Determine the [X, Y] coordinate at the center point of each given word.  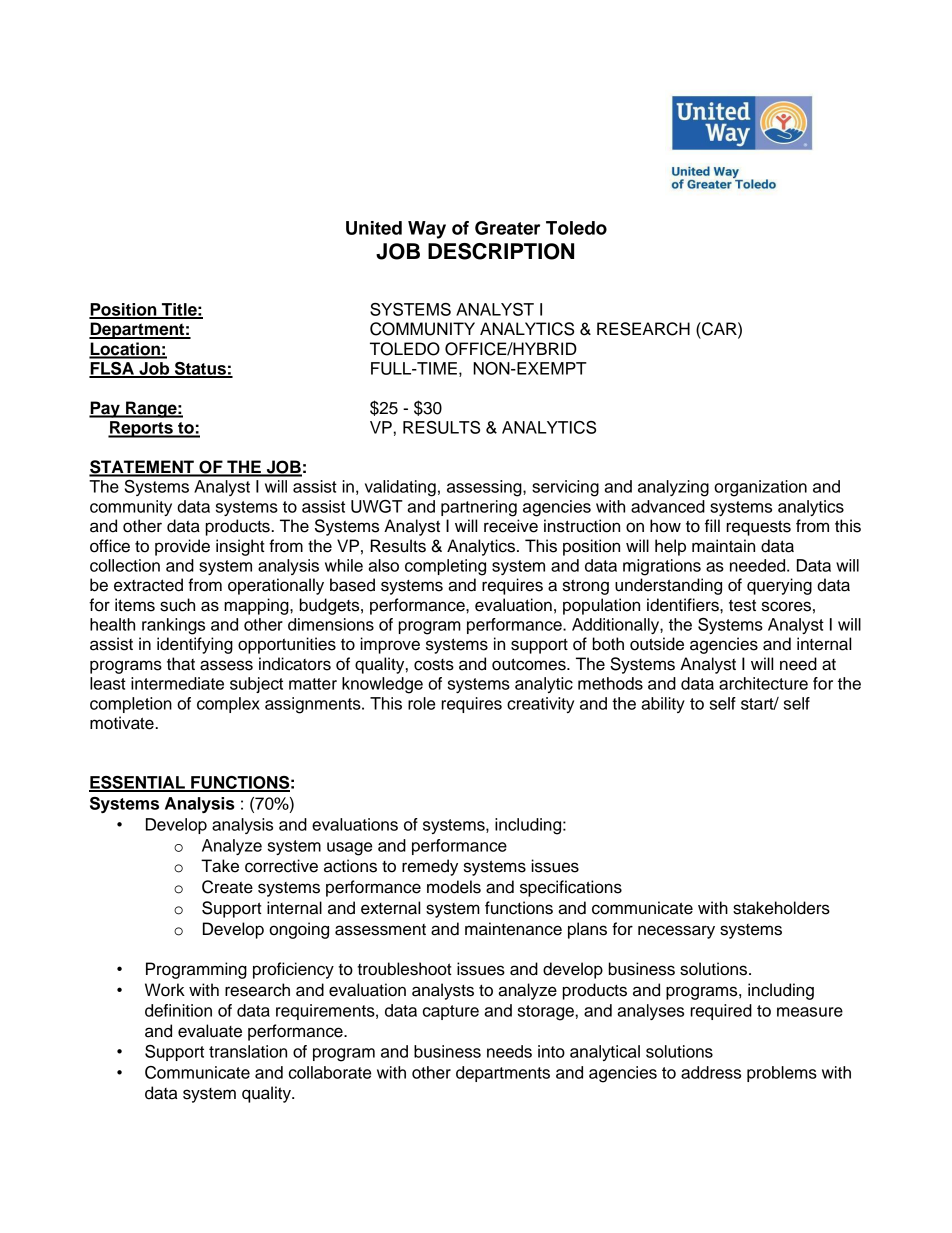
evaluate [210, 1031]
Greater [507, 228]
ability [663, 705]
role [421, 703]
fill [712, 525]
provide [182, 547]
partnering [479, 508]
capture [451, 1012]
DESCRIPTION [501, 251]
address [711, 1072]
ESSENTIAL [138, 783]
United [374, 228]
